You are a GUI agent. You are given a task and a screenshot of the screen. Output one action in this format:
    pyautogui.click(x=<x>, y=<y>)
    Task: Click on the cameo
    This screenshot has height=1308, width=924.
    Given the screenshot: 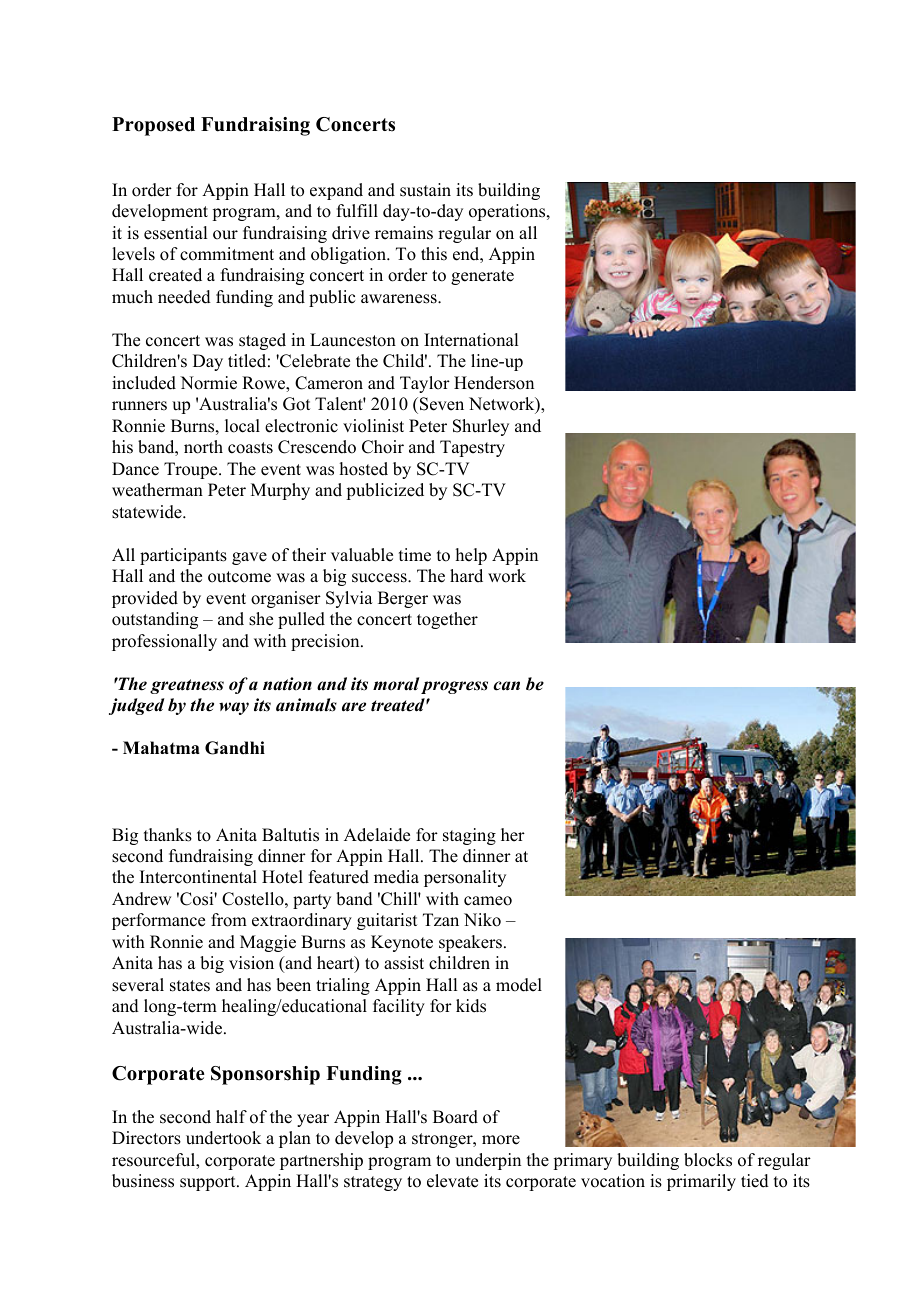 What is the action you would take?
    pyautogui.click(x=488, y=901)
